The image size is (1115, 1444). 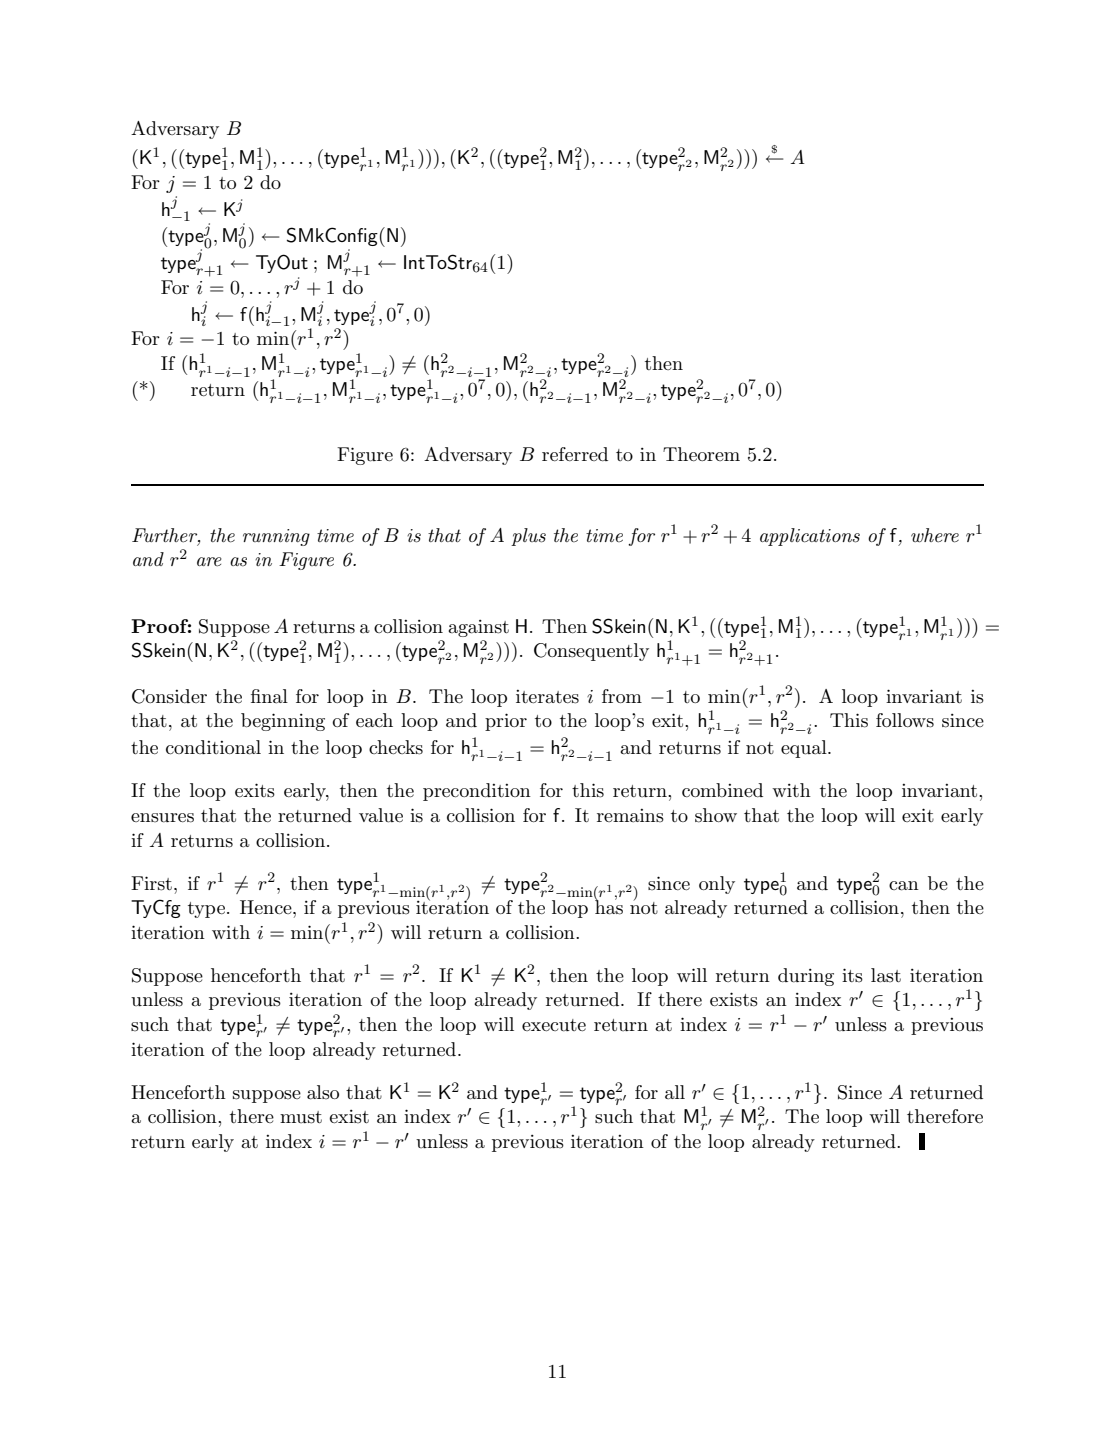 I want to click on against, so click(x=478, y=628).
